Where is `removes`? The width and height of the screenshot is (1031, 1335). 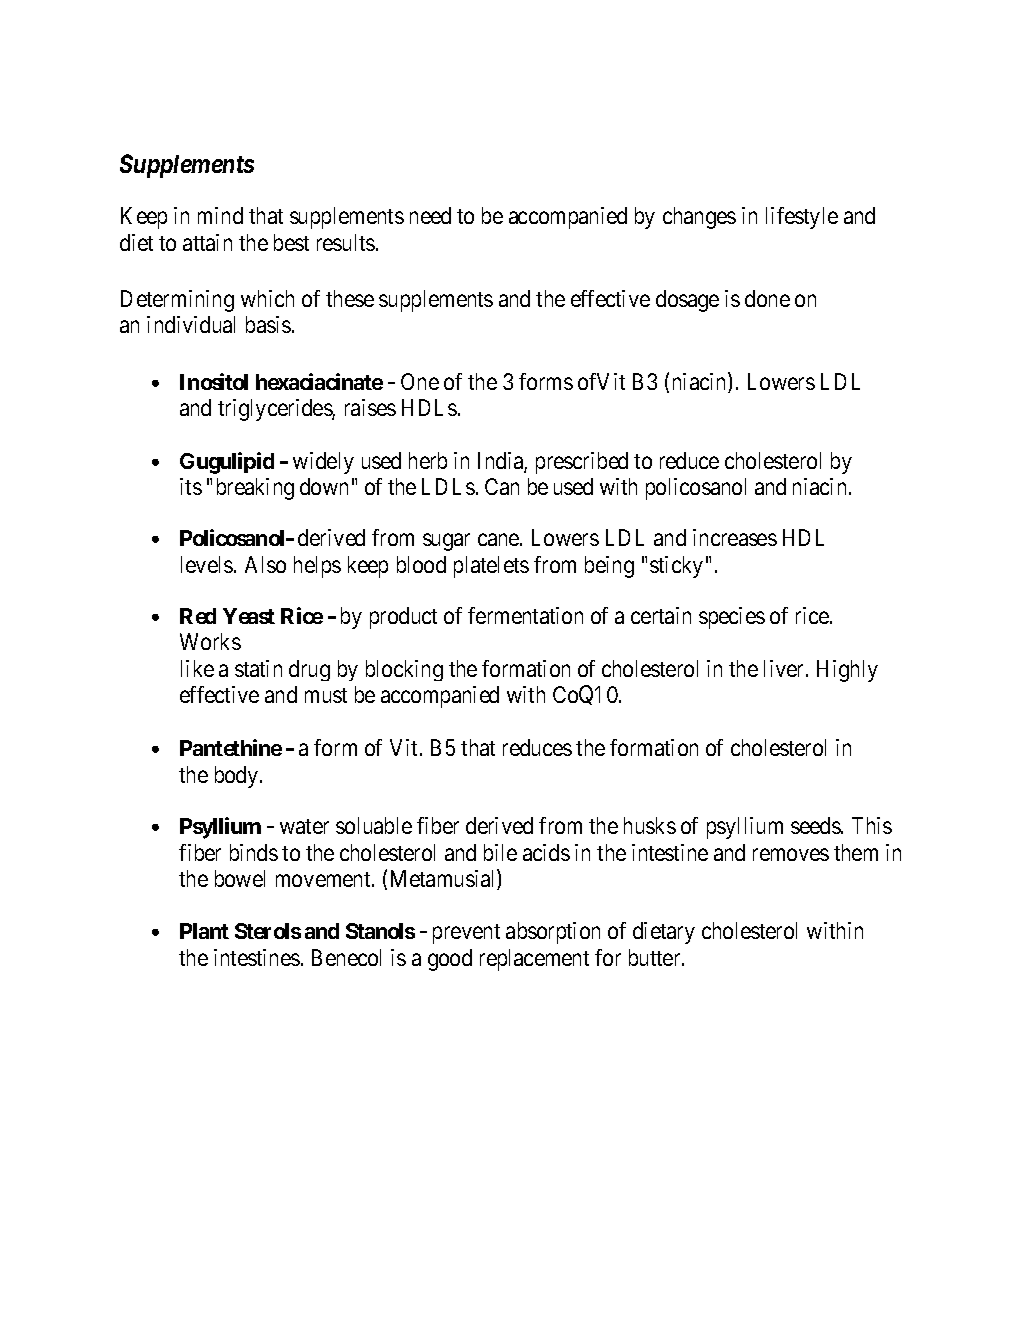 removes is located at coordinates (791, 854).
